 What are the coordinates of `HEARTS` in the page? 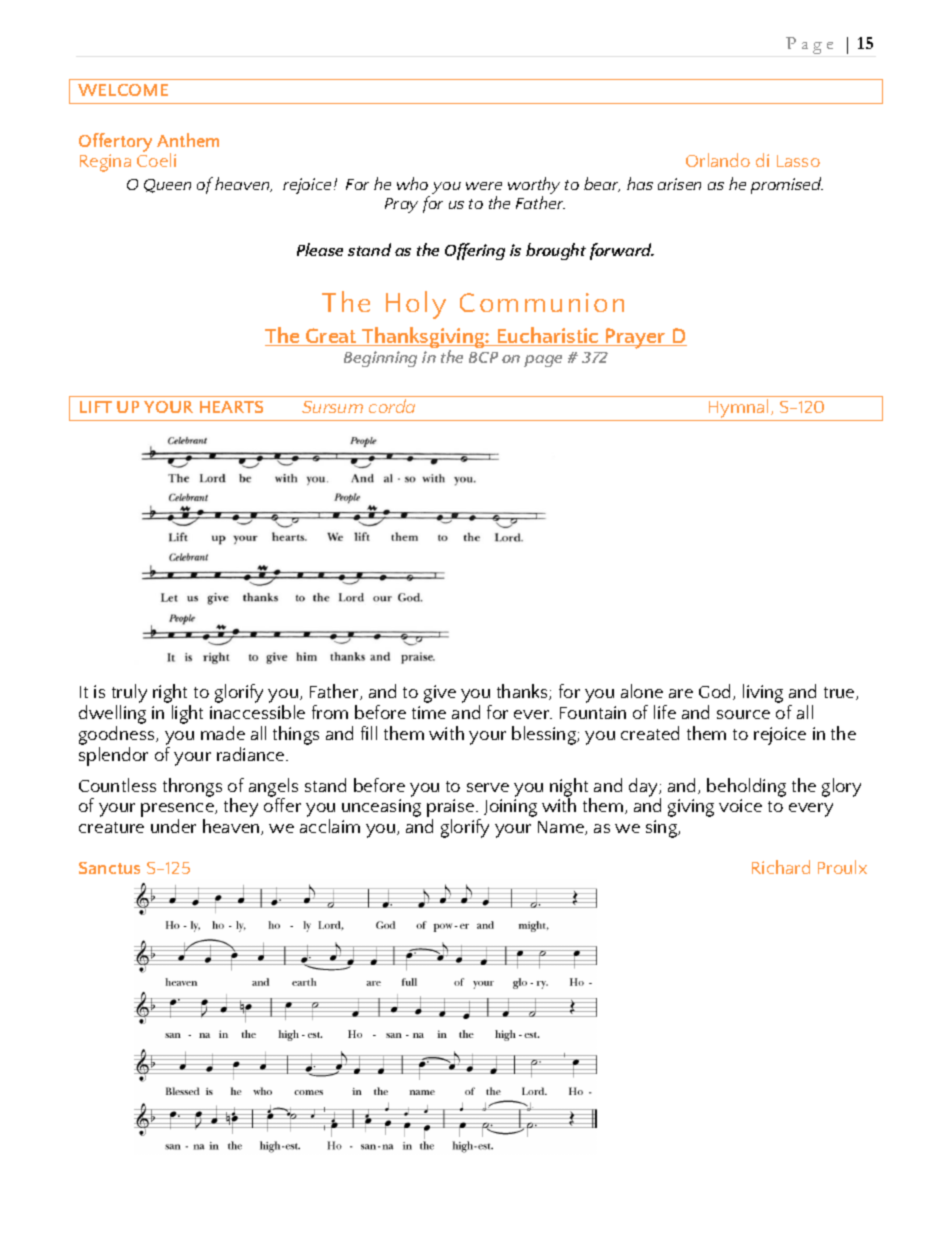 It's located at (231, 407).
